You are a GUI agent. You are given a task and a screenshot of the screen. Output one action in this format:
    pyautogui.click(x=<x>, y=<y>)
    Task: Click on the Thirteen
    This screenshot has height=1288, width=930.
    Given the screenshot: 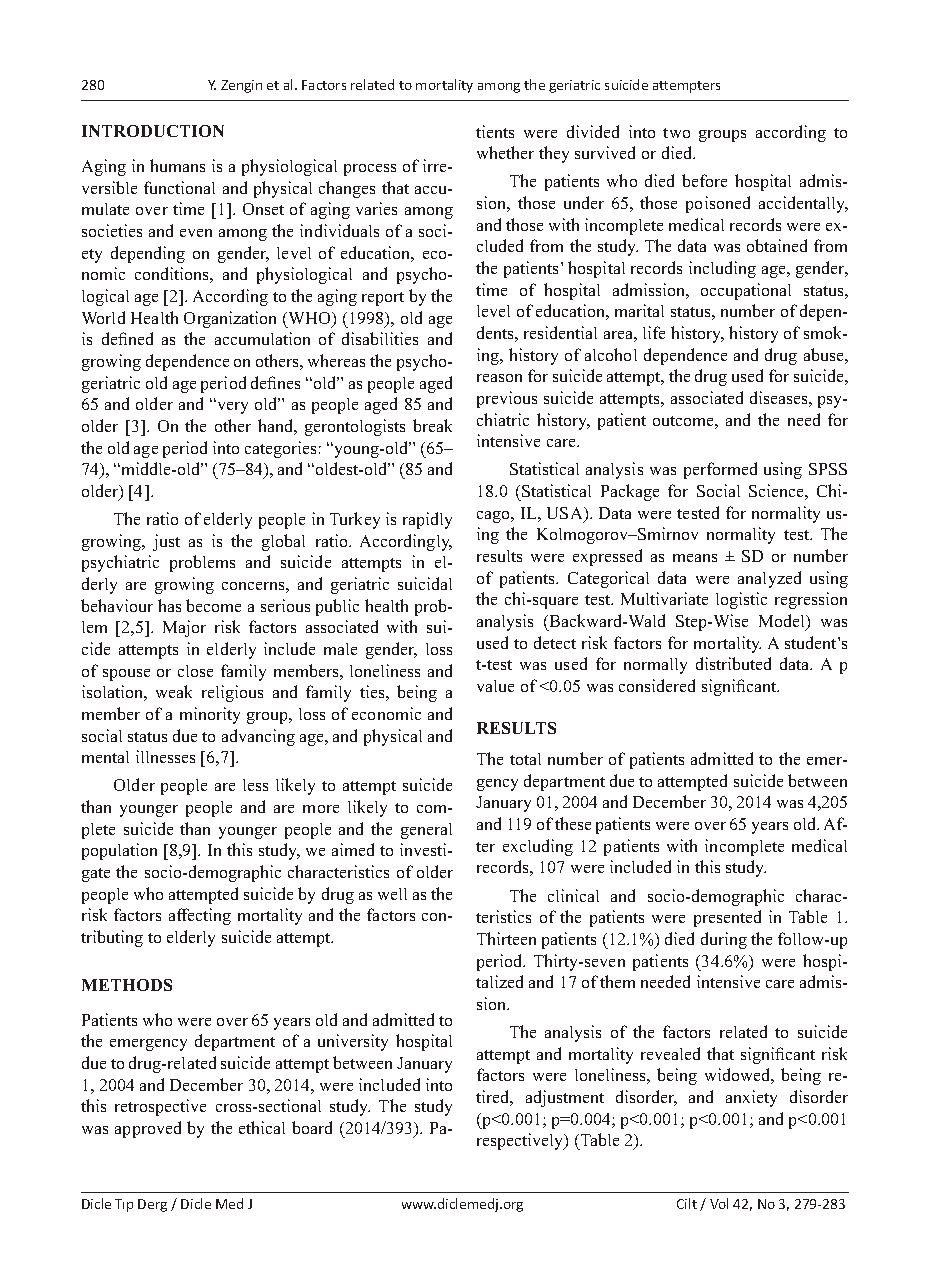 What is the action you would take?
    pyautogui.click(x=506, y=938)
